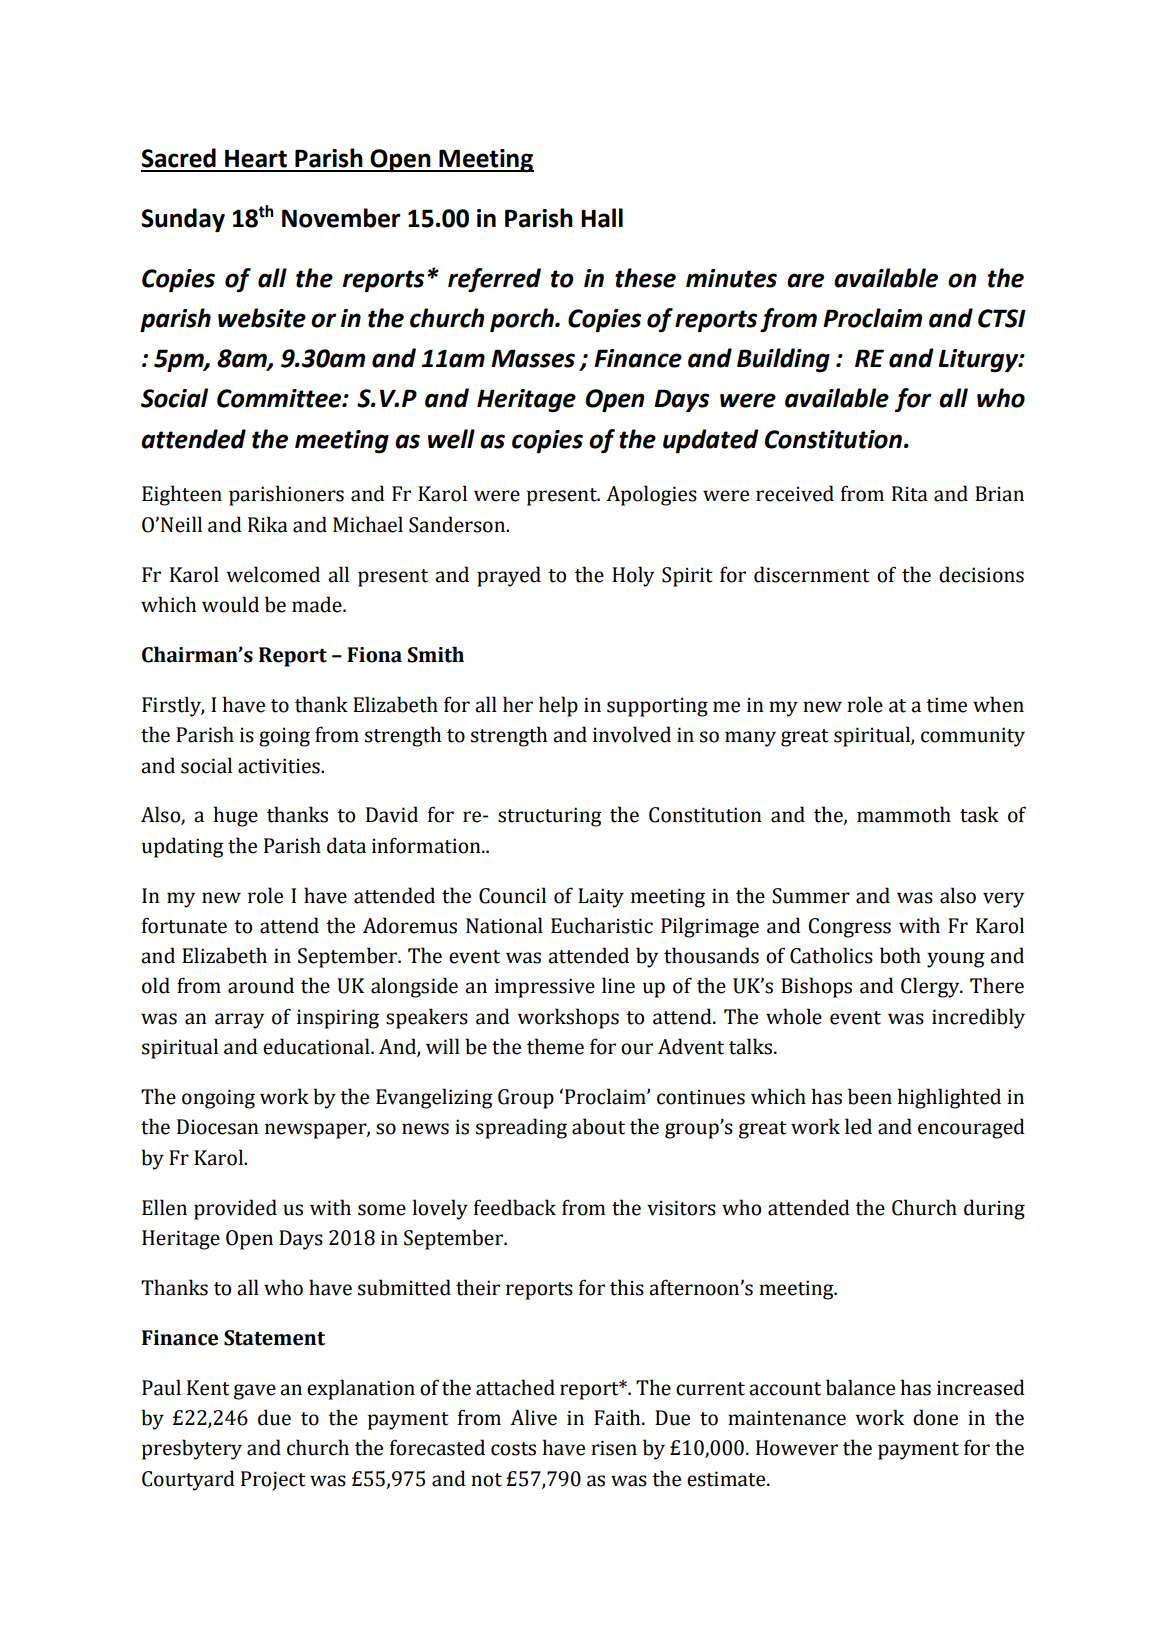 This image has height=1649, width=1166. Describe the element at coordinates (558, 706) in the image. I see `help` at that location.
